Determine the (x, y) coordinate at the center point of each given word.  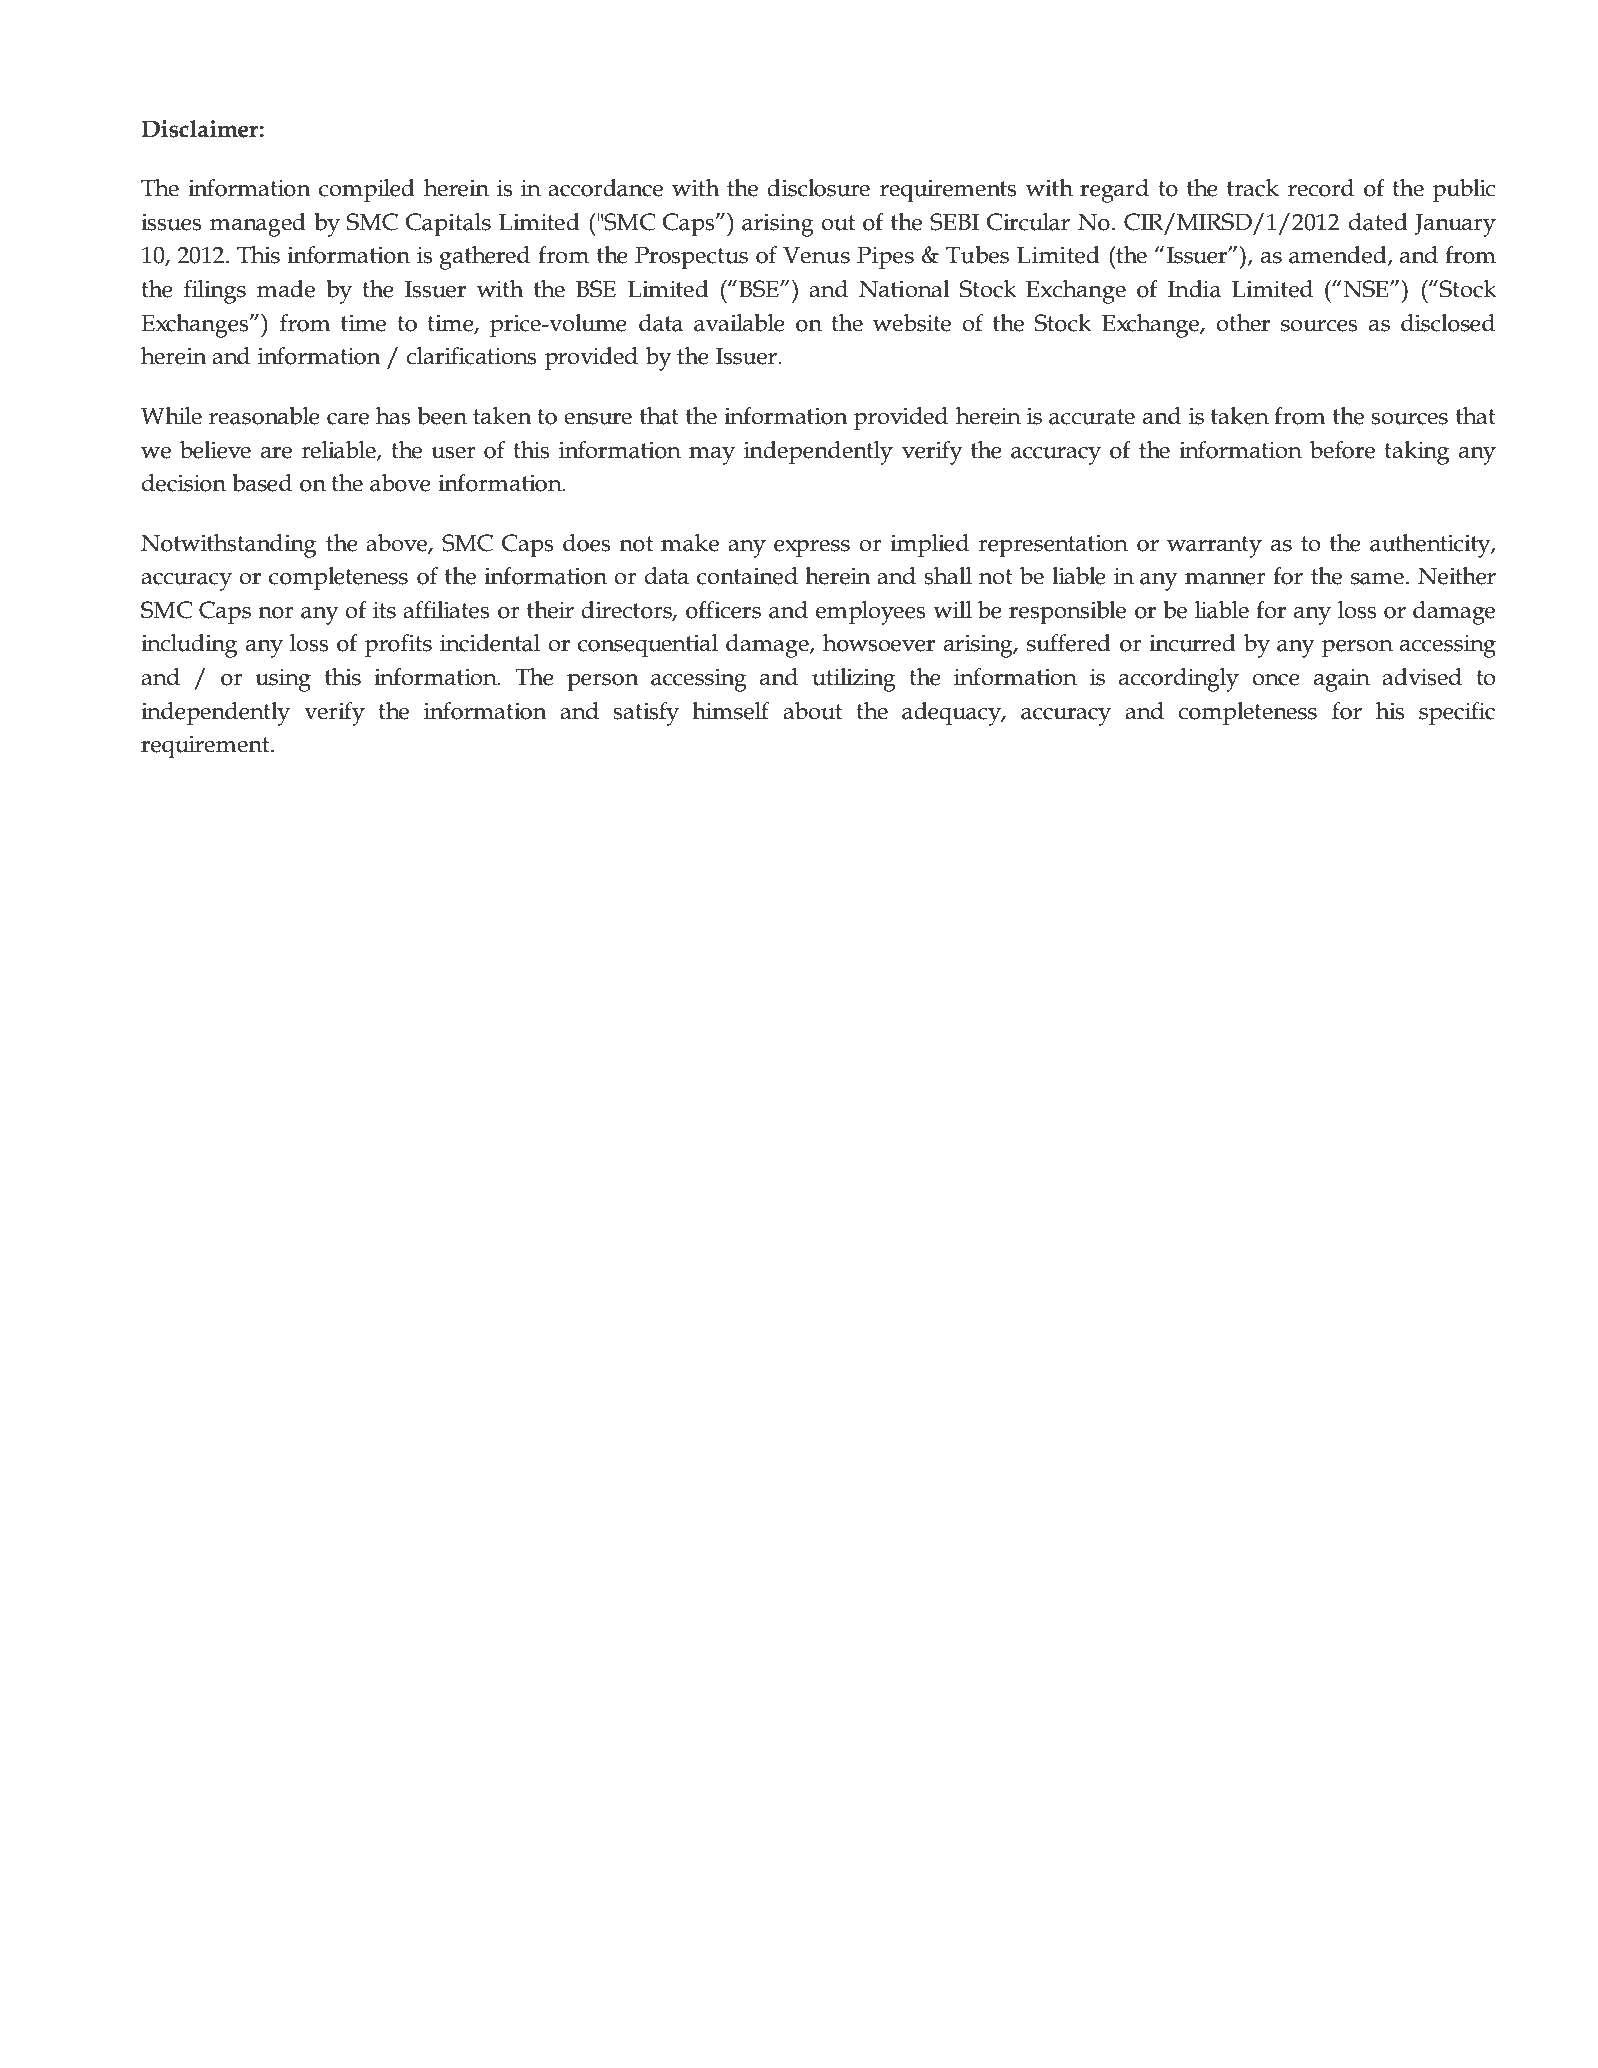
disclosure (818, 188)
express (812, 549)
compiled (367, 191)
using (283, 680)
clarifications (471, 355)
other (1243, 323)
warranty (1214, 547)
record (1321, 188)
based (262, 483)
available (739, 323)
